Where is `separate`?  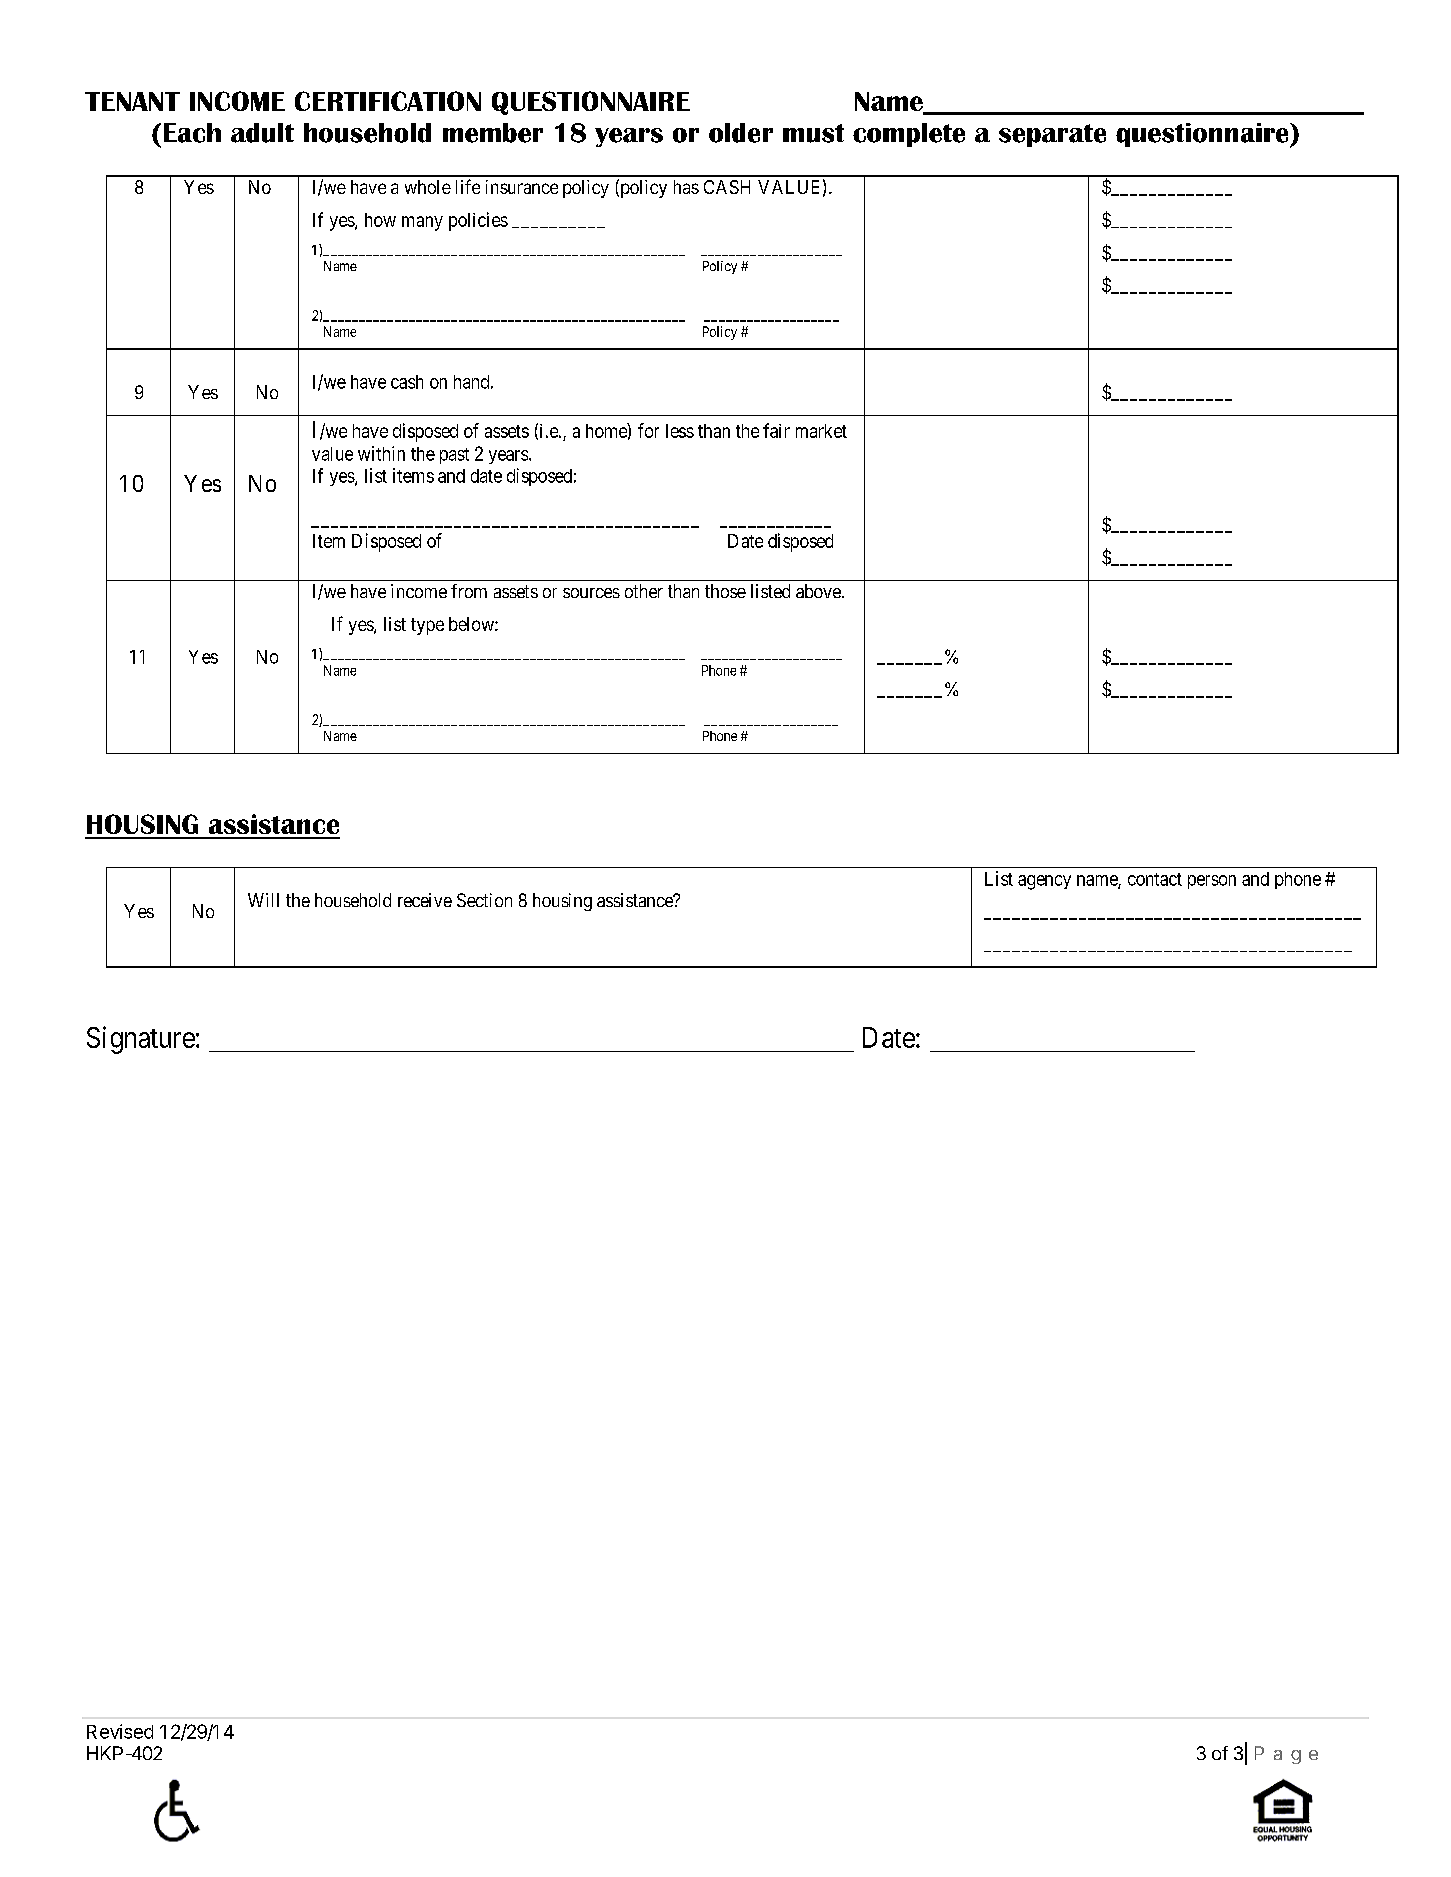 separate is located at coordinates (1052, 135).
